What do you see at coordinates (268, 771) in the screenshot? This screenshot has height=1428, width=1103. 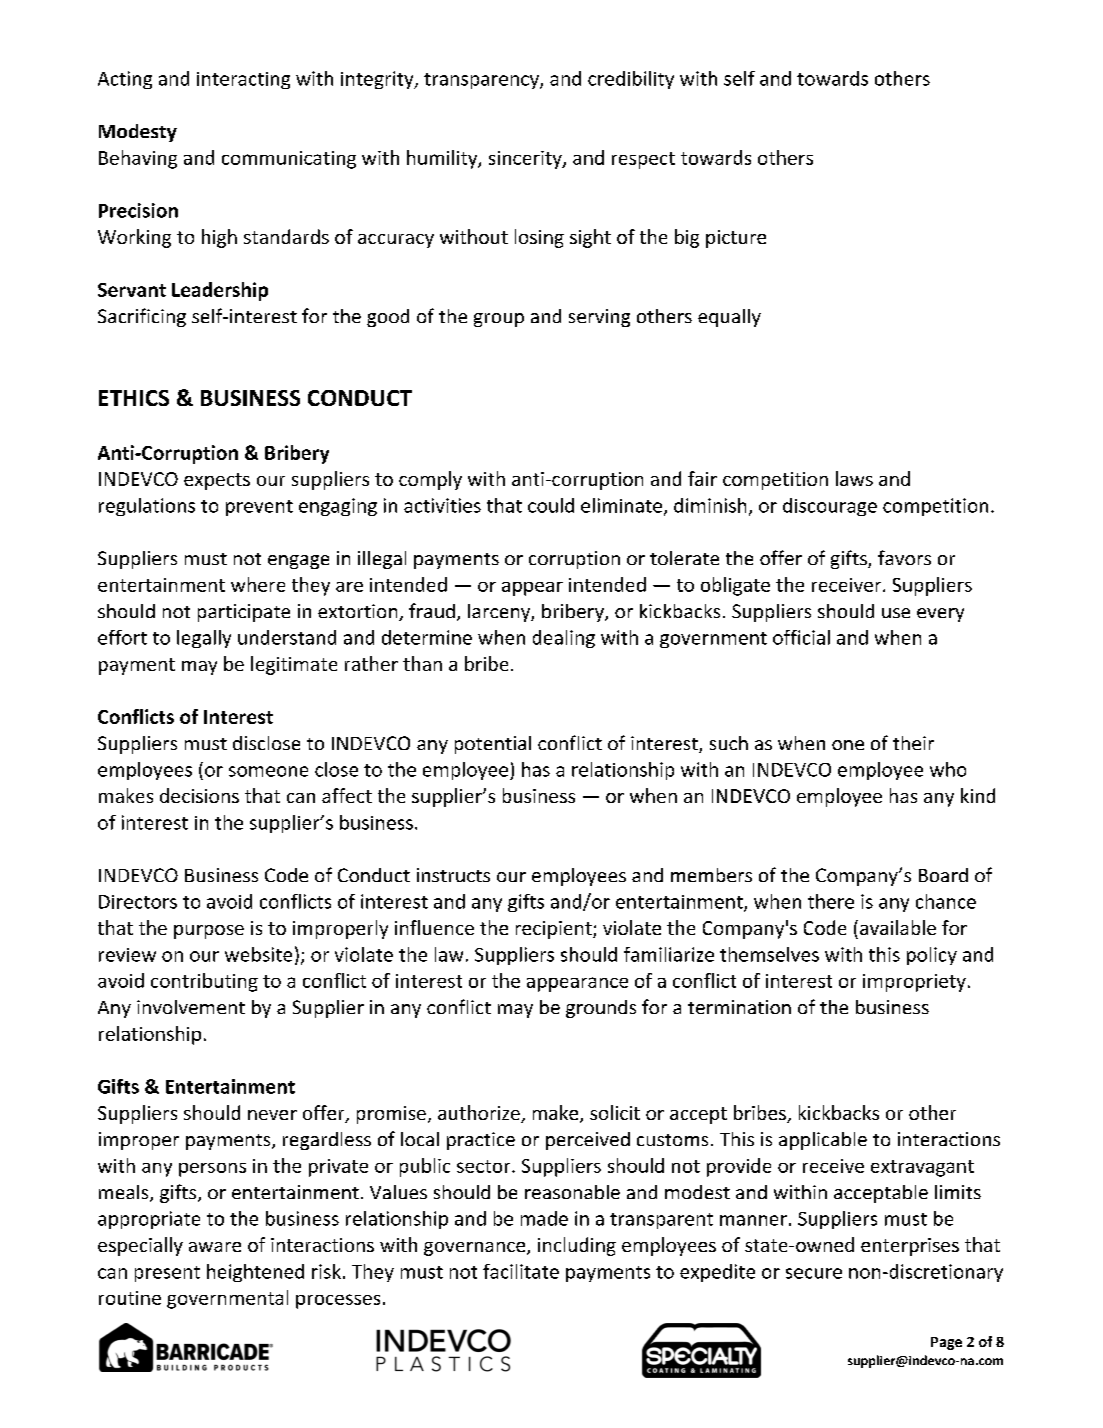 I see `someone` at bounding box center [268, 771].
